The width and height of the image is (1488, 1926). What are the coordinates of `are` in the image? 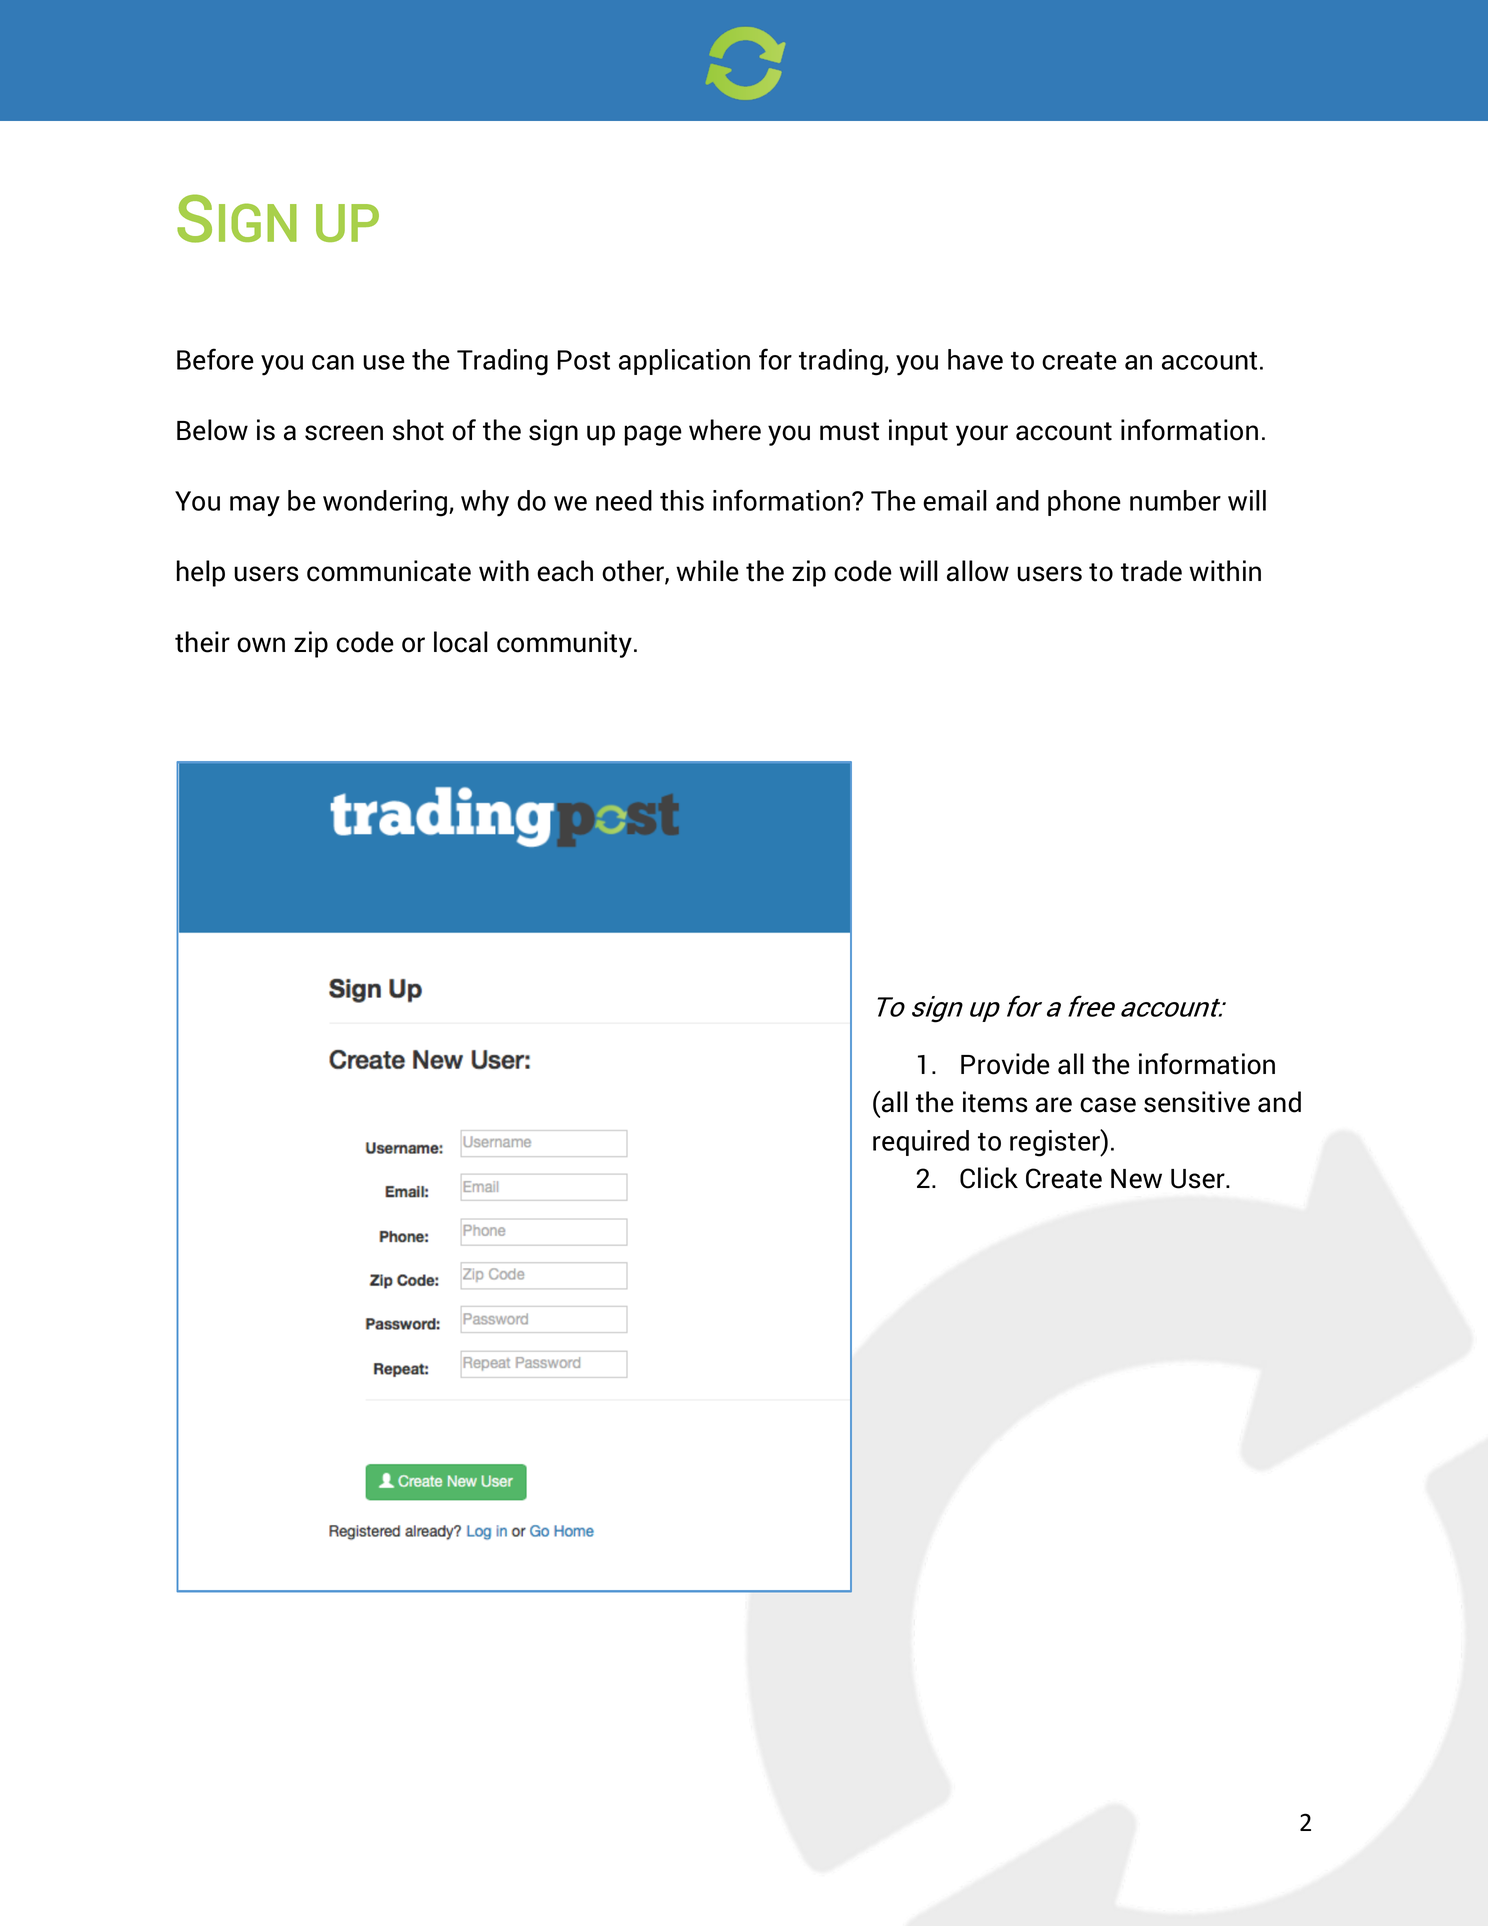 It's located at (1054, 1105).
